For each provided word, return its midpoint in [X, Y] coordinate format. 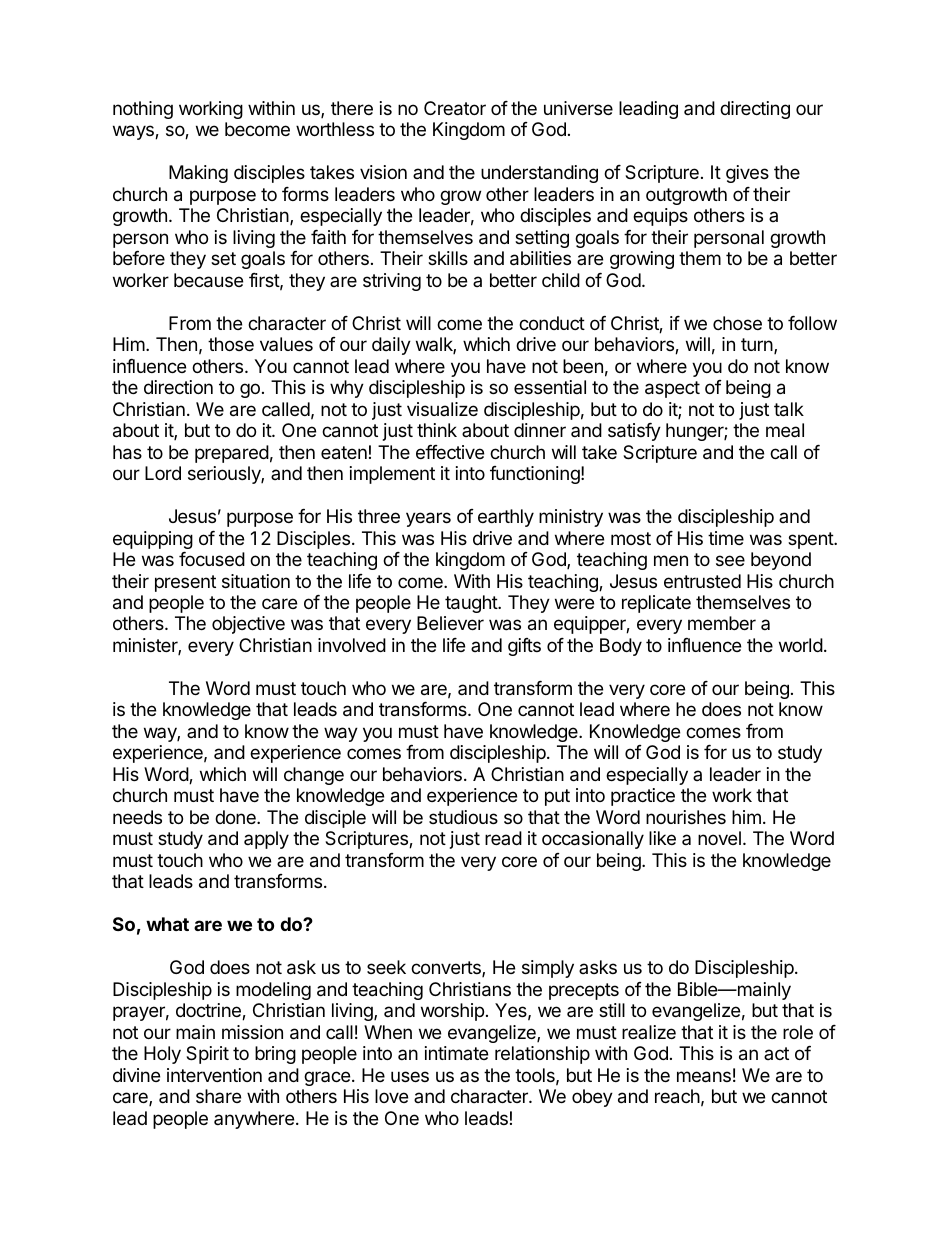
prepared [232, 454]
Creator [455, 108]
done [236, 817]
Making [198, 174]
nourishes [686, 817]
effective [450, 452]
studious [463, 817]
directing [755, 110]
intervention [214, 1075]
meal [785, 430]
